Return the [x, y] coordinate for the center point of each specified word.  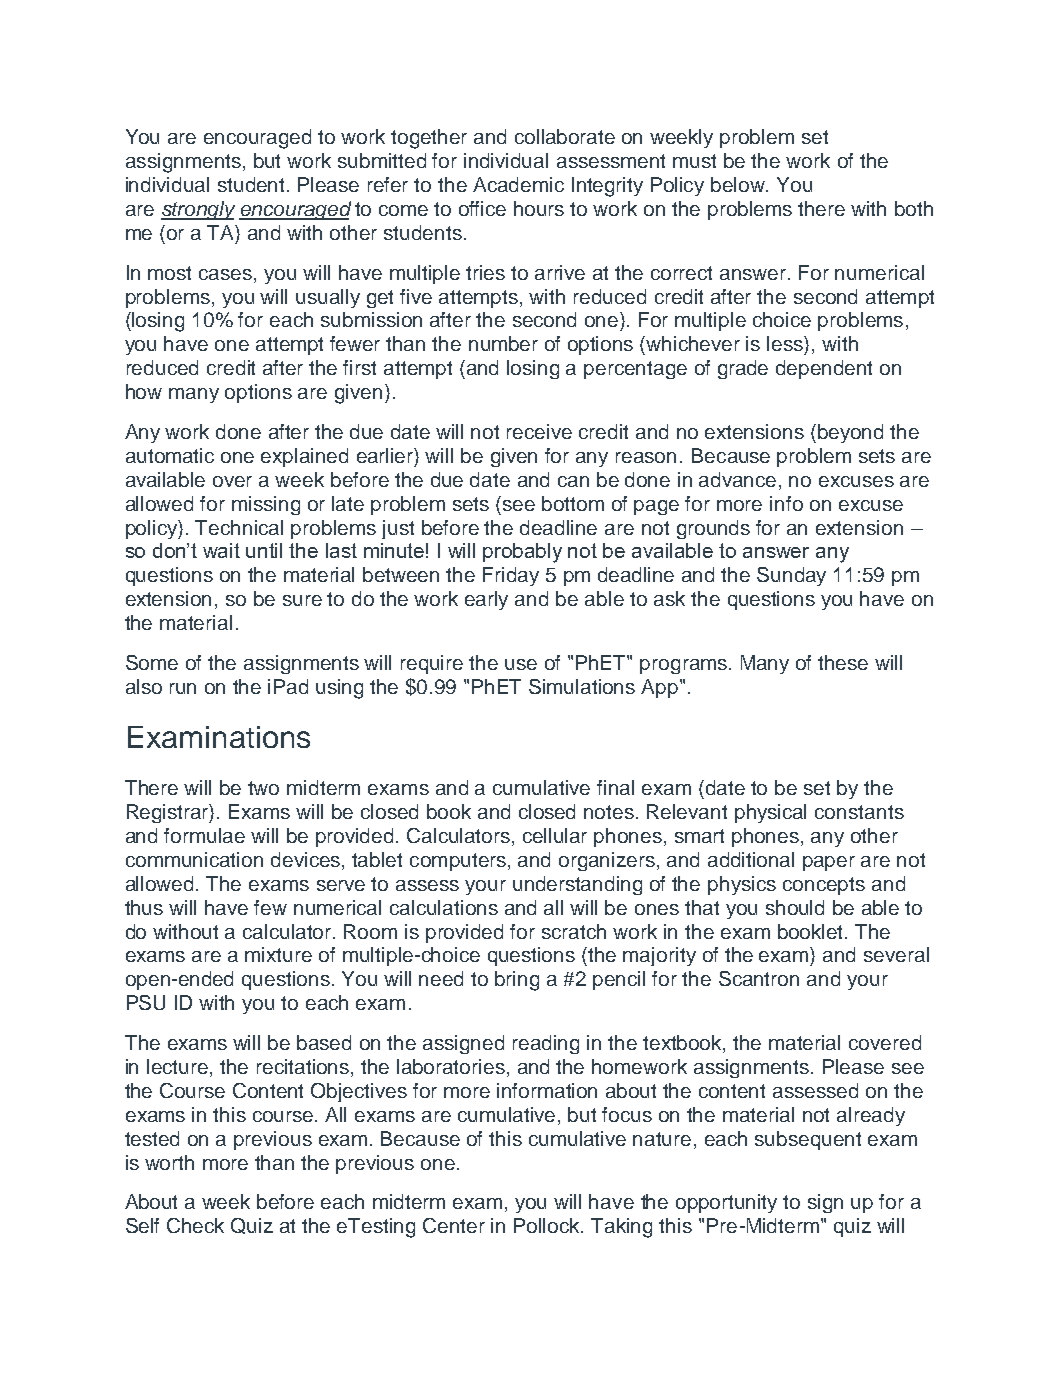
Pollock [548, 1225]
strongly [198, 210]
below [739, 184]
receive [539, 431]
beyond [850, 433]
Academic [518, 184]
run [183, 688]
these [843, 662]
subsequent [808, 1140]
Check [195, 1225]
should [795, 907]
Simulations [582, 686]
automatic [170, 455]
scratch [574, 931]
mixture [278, 954]
